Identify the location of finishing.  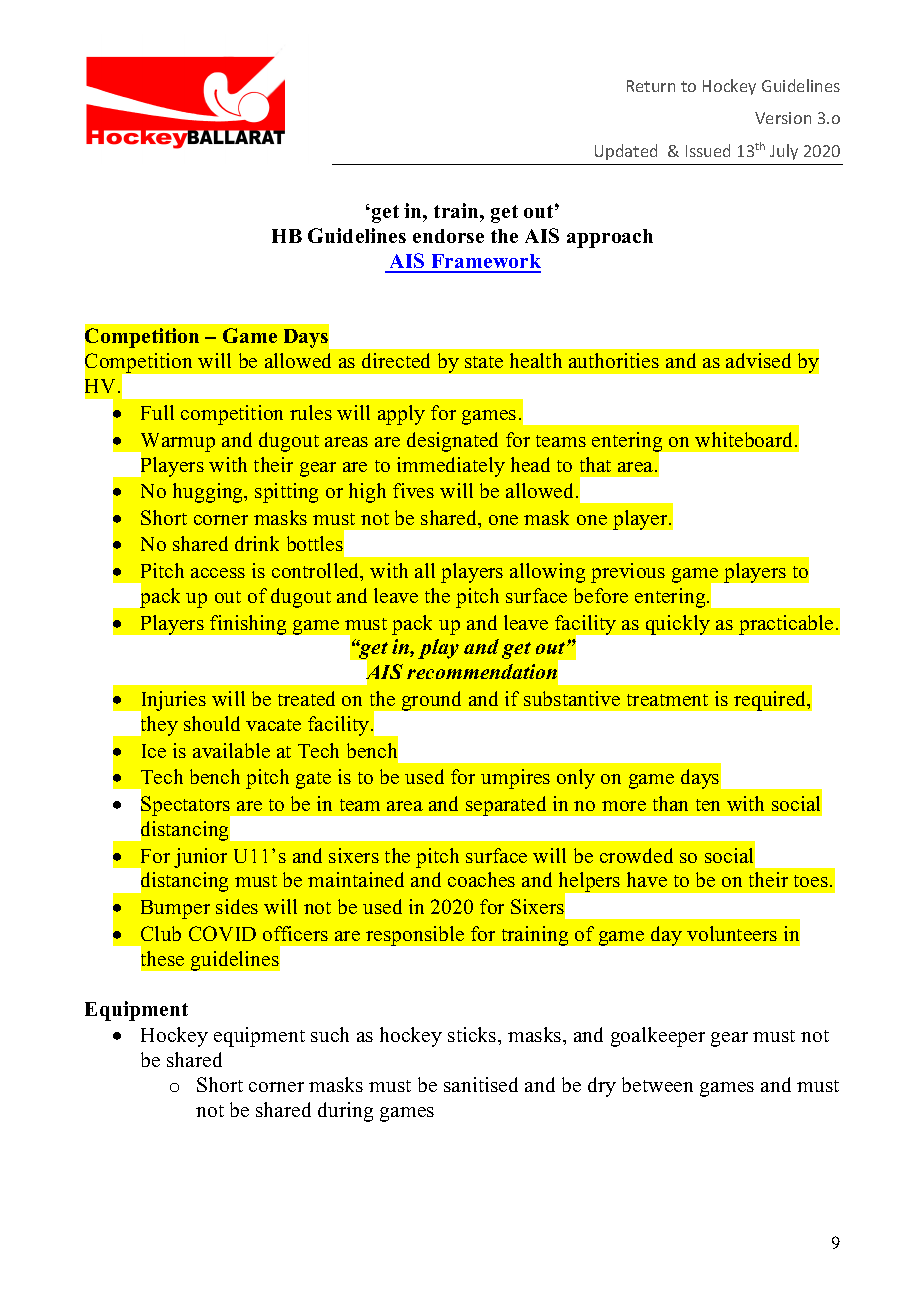
(248, 625).
